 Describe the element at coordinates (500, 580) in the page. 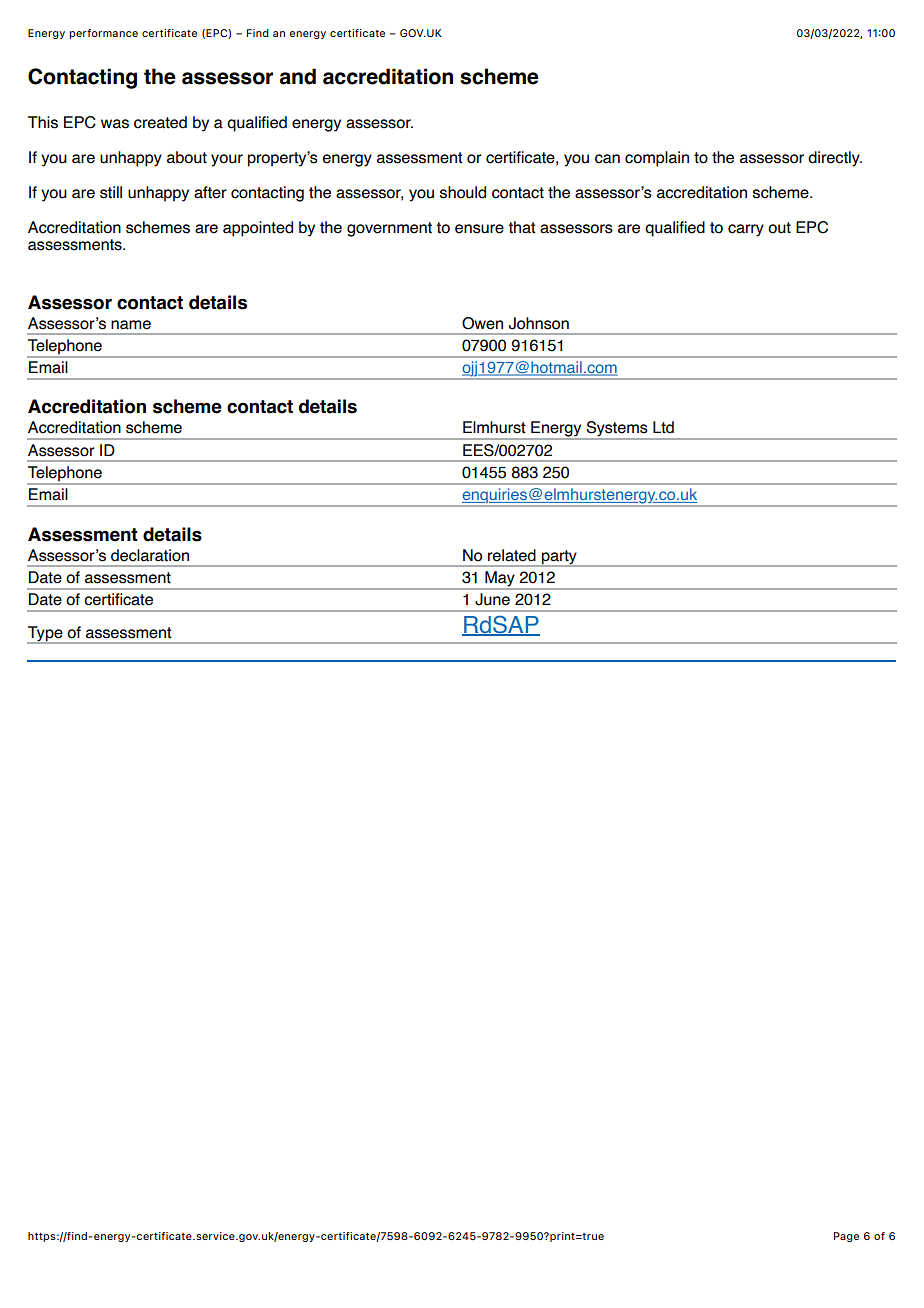

I see `May` at that location.
